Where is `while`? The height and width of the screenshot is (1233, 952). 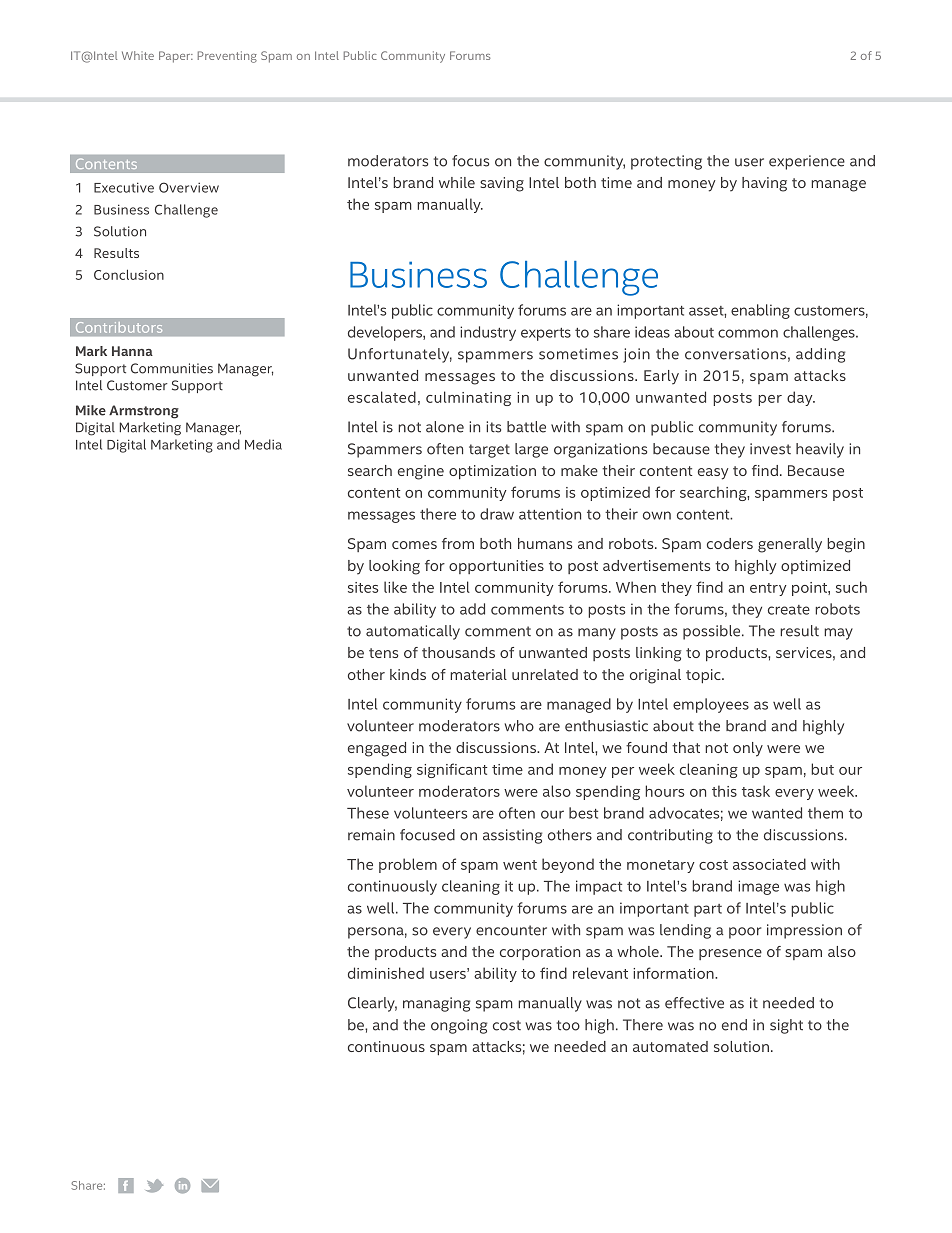
while is located at coordinates (457, 182).
